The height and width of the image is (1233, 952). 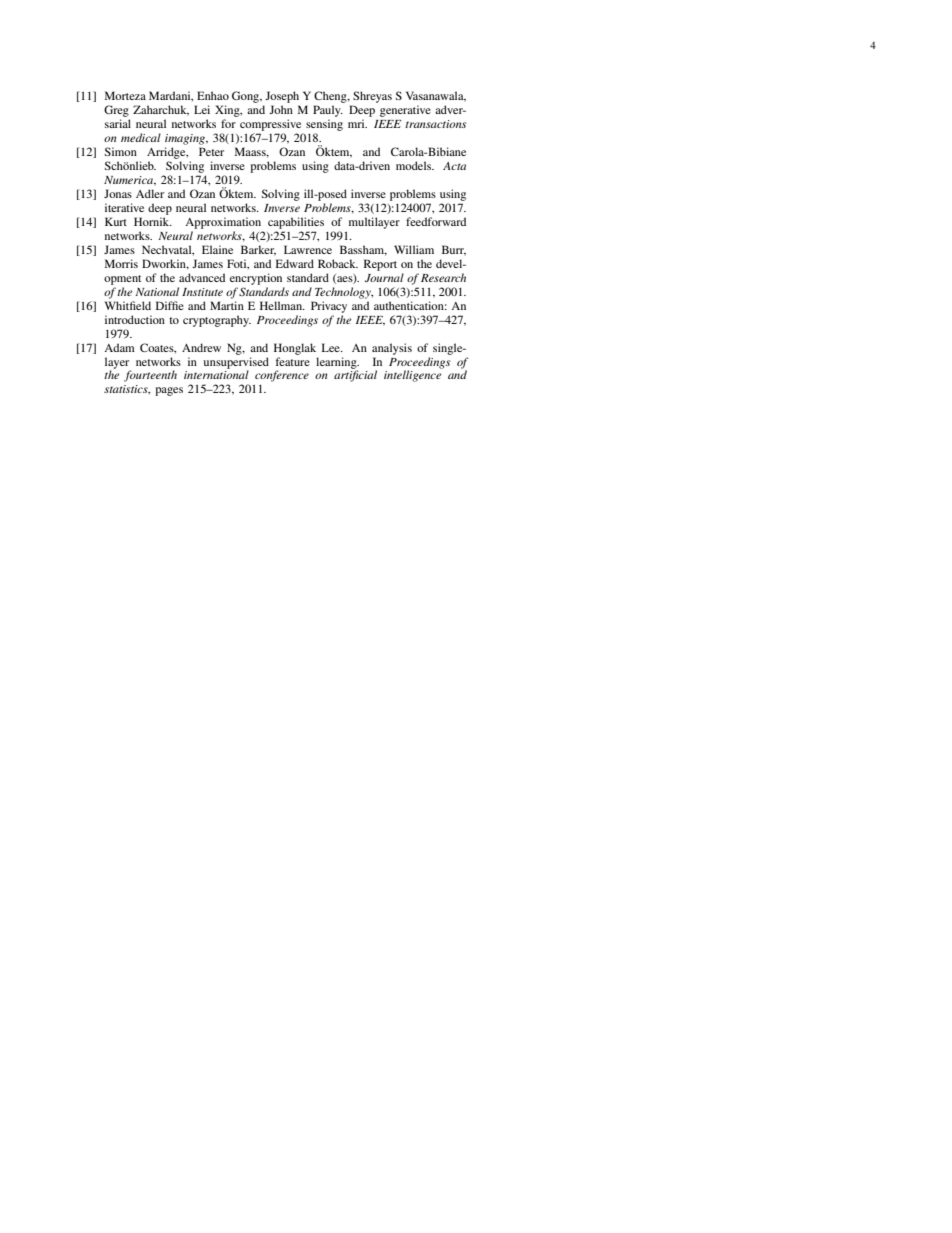 What do you see at coordinates (281, 109) in the image?
I see `John` at bounding box center [281, 109].
